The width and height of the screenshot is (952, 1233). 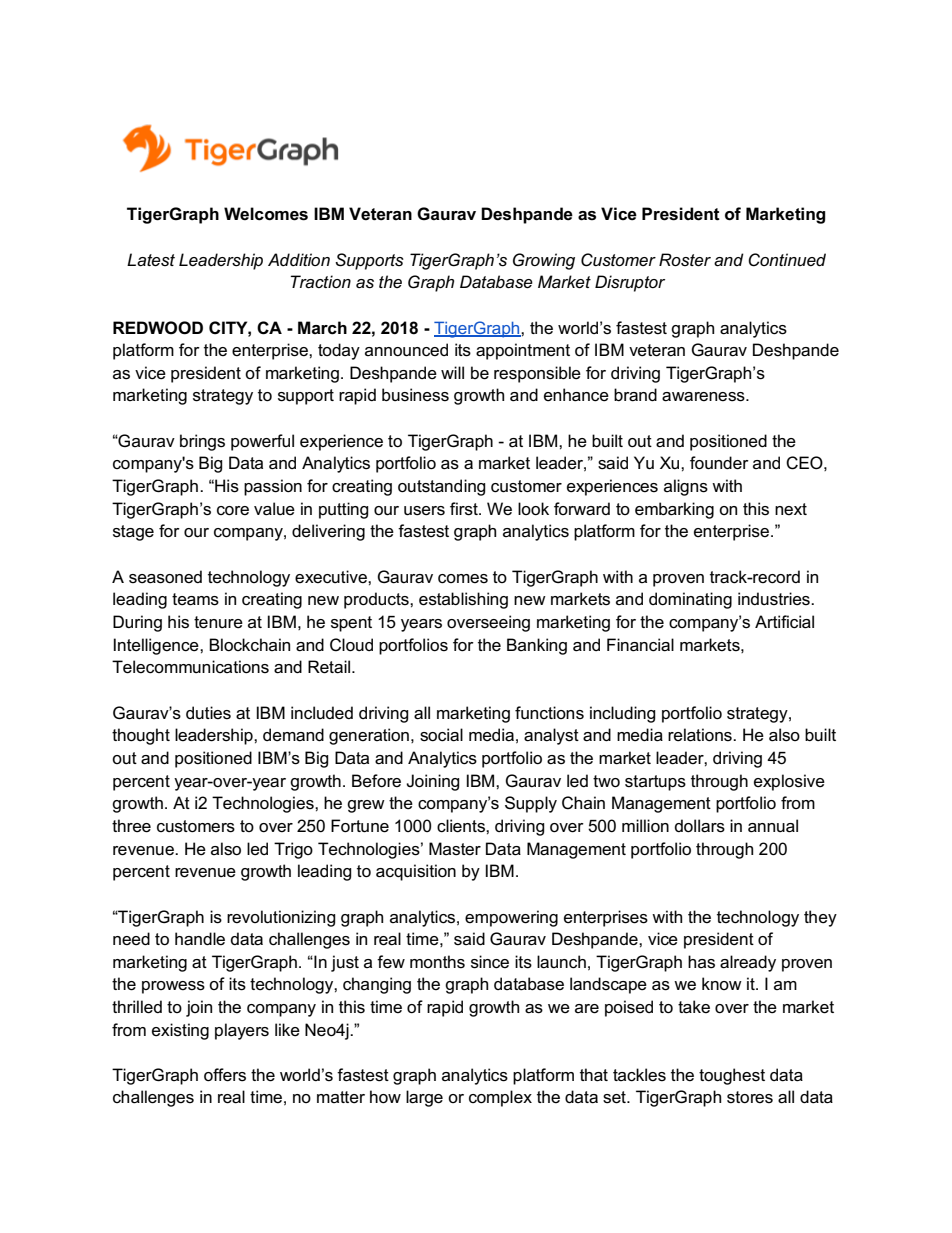 What do you see at coordinates (544, 261) in the screenshot?
I see `Growing` at bounding box center [544, 261].
